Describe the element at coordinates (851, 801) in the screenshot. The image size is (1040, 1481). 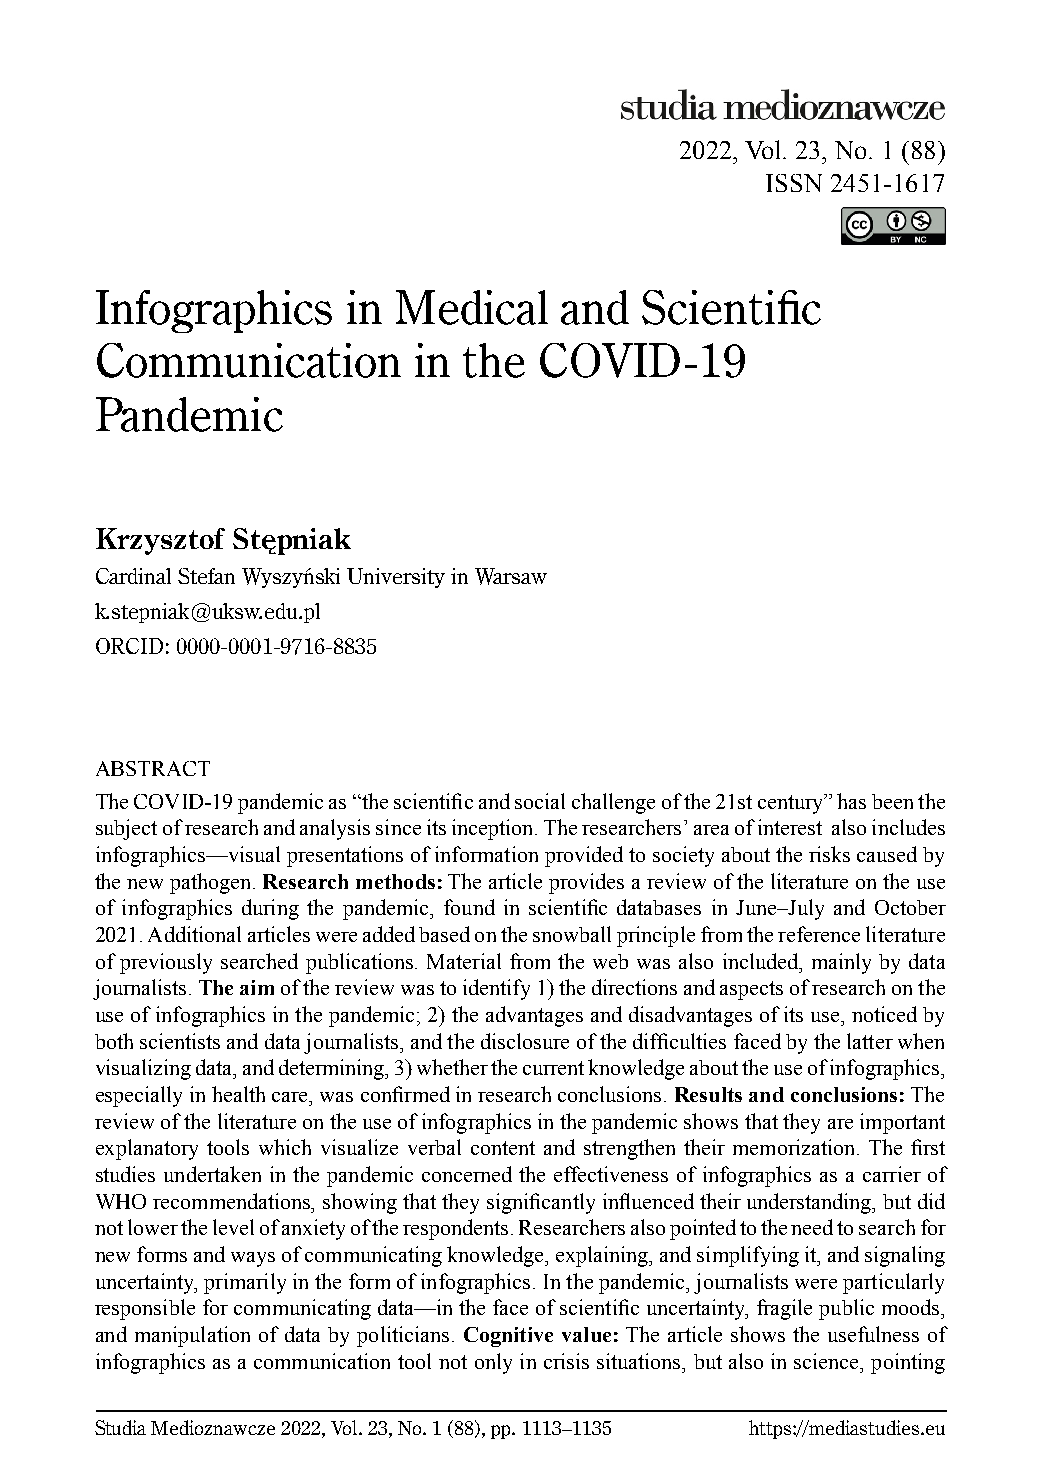
I see `has` at that location.
